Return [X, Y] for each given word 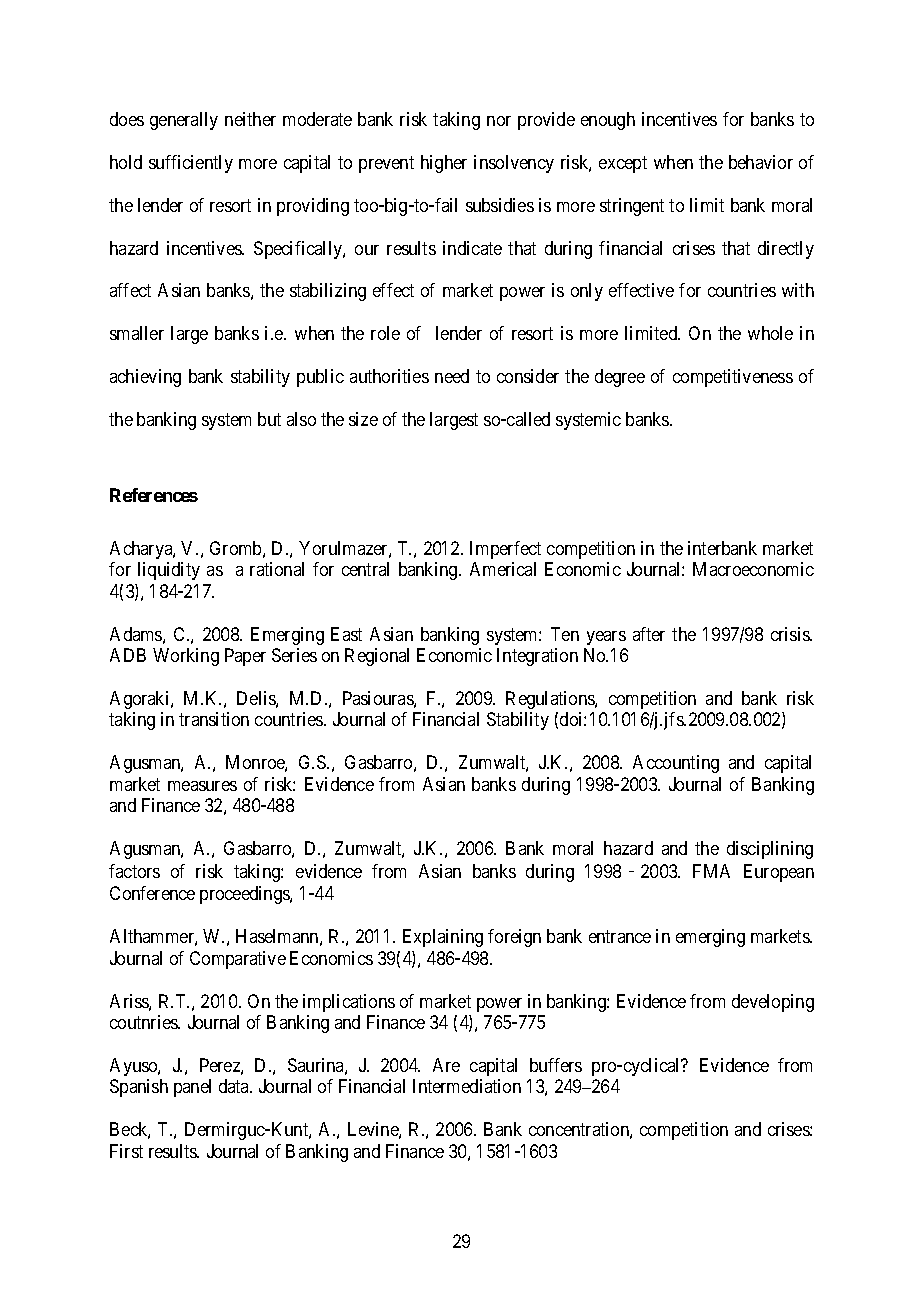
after [649, 634]
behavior [761, 162]
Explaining [443, 938]
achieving [145, 378]
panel [192, 1088]
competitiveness [733, 378]
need [452, 376]
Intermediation [467, 1086]
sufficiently [191, 164]
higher [444, 164]
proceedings [245, 895]
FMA [711, 871]
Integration [537, 657]
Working [186, 657]
